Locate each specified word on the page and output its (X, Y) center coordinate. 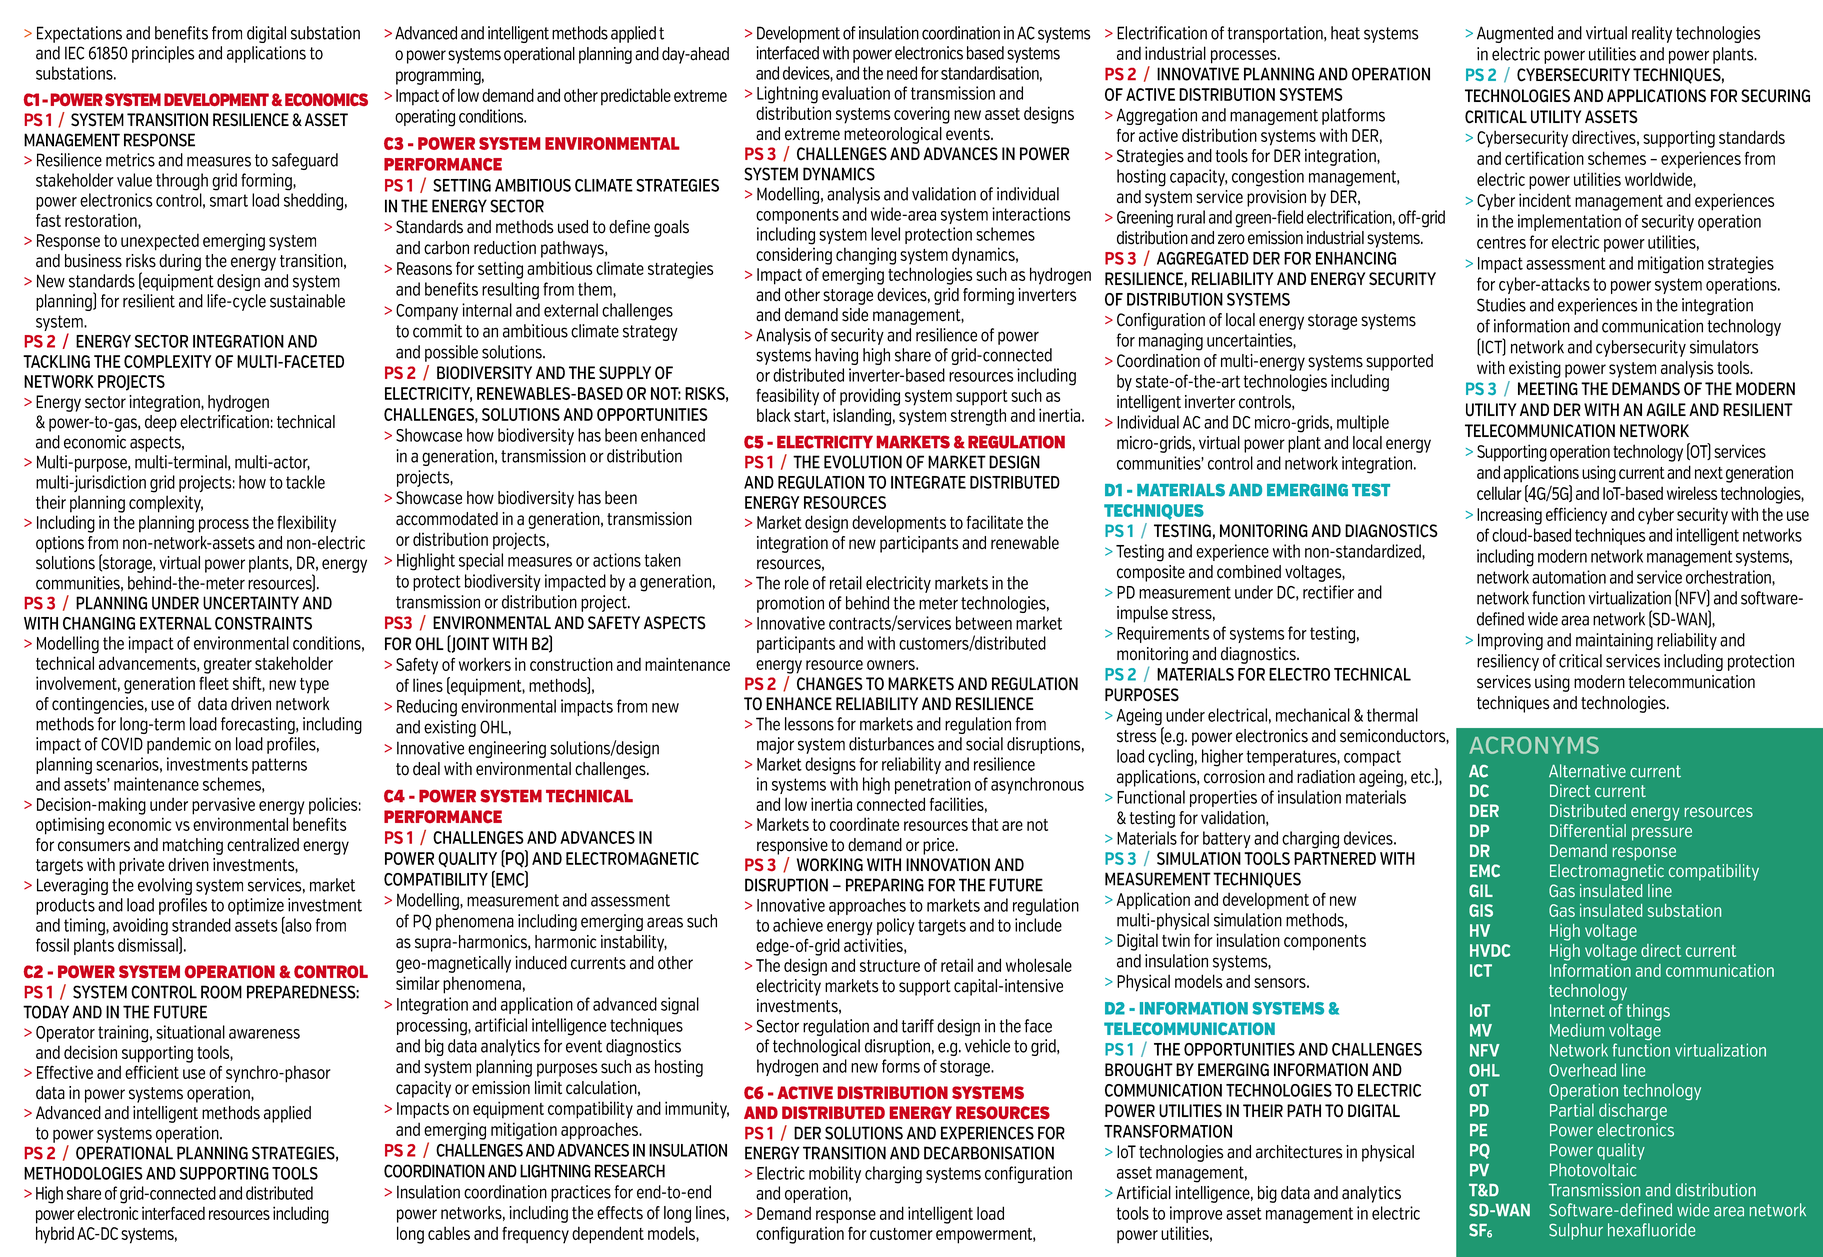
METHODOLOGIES (83, 1173)
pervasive (223, 806)
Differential (1588, 830)
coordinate (864, 824)
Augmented (1515, 34)
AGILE (1666, 410)
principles (163, 54)
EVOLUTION (863, 462)
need (902, 73)
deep (161, 423)
